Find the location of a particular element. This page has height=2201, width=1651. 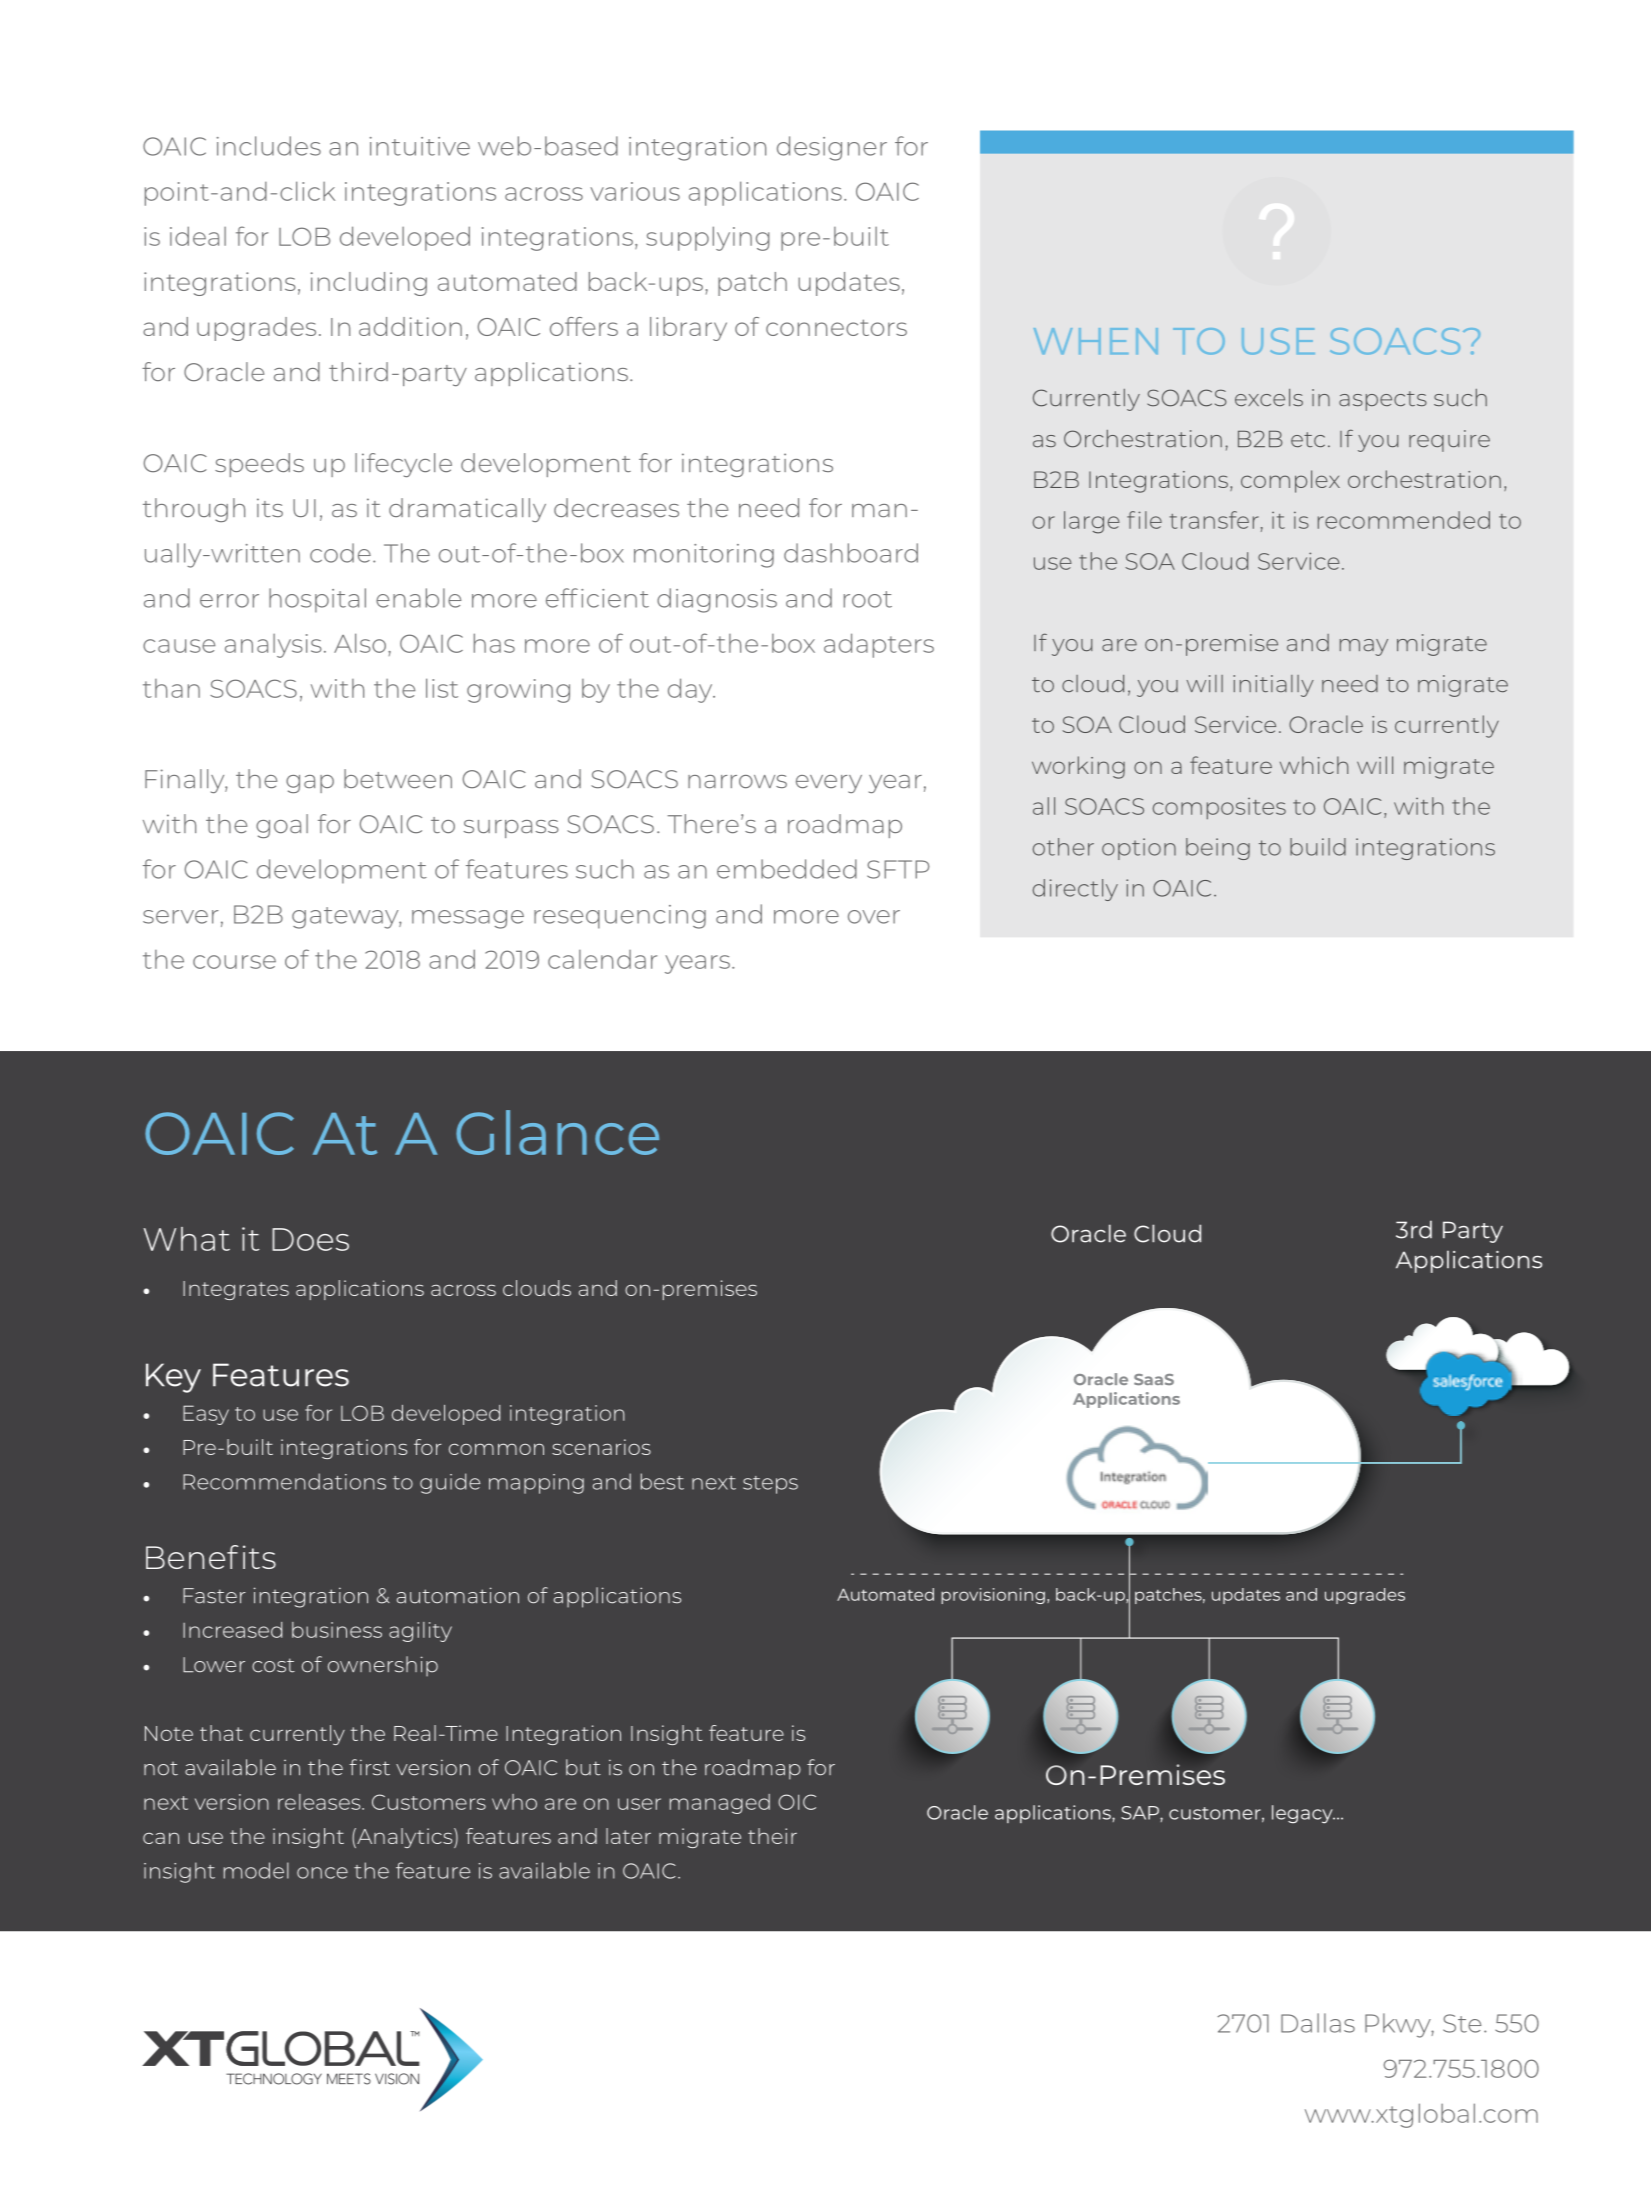

designer is located at coordinates (832, 148).
